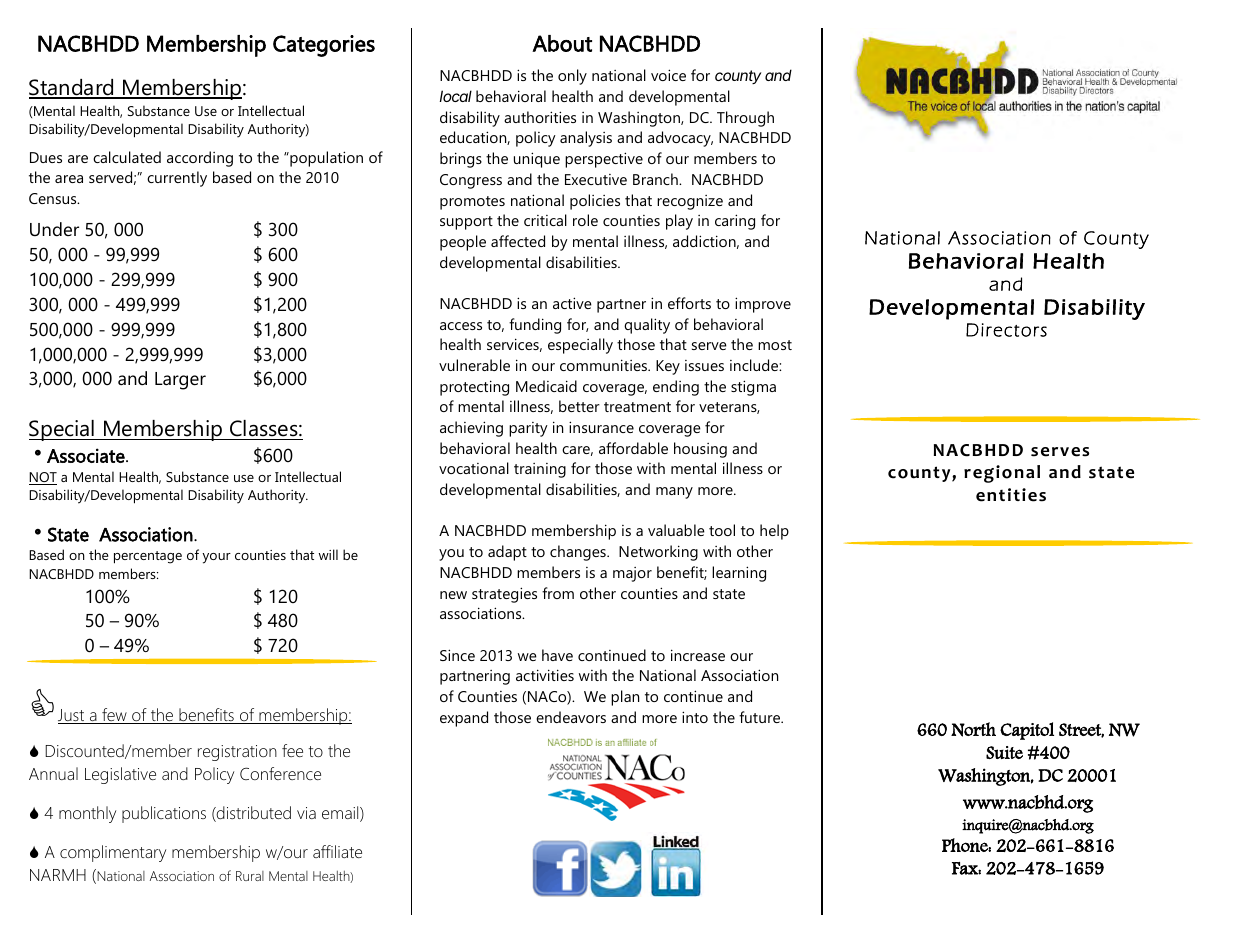  I want to click on only, so click(572, 77).
